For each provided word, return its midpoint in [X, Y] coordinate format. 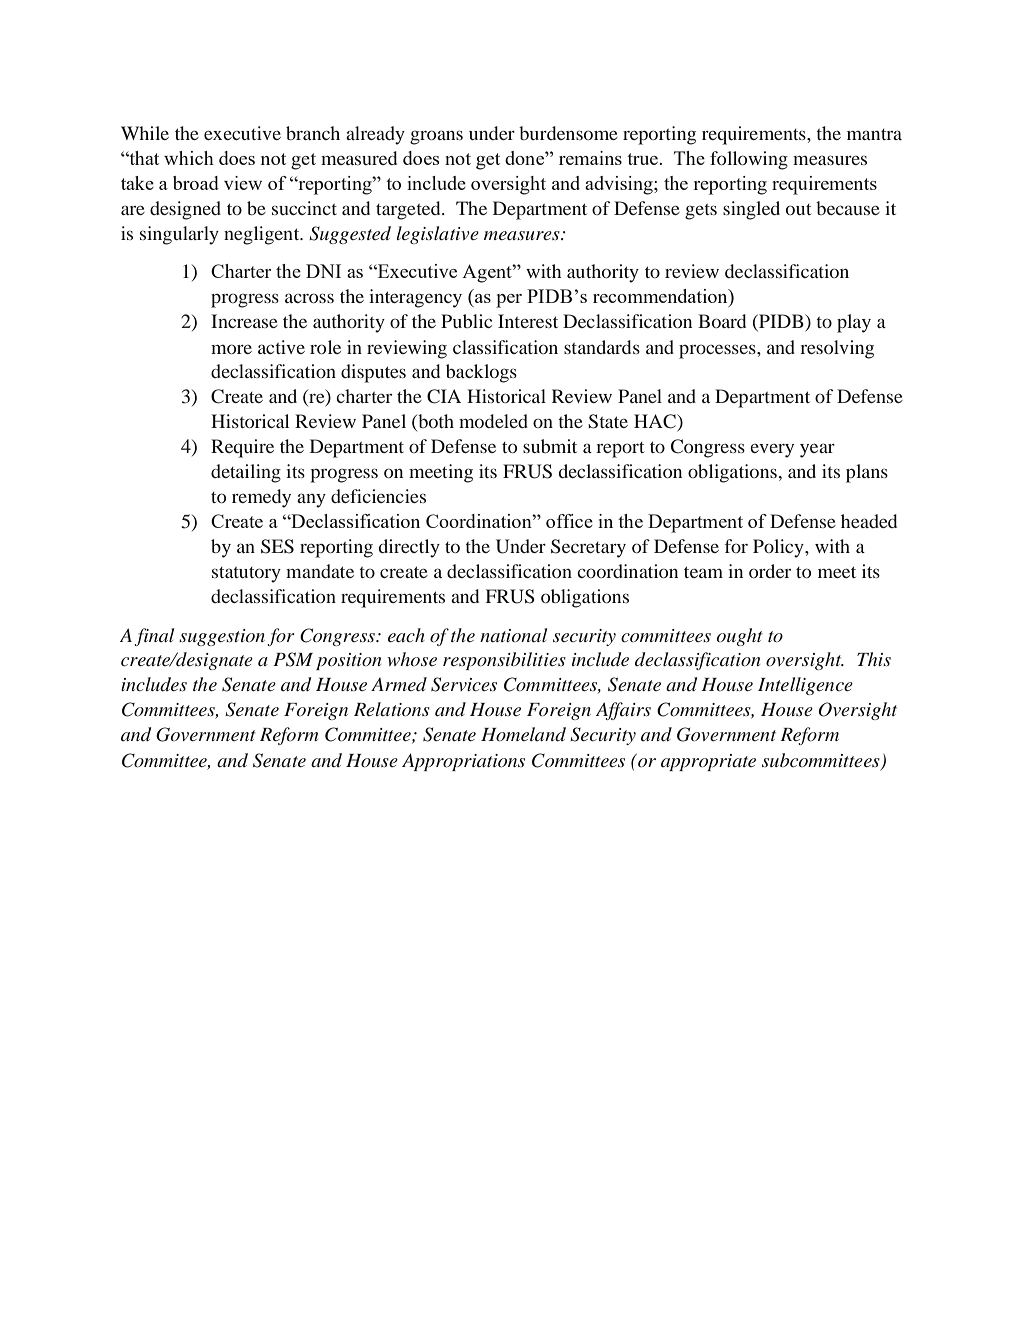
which [189, 158]
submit [550, 446]
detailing [246, 473]
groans [436, 137]
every [772, 451]
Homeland [523, 734]
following [749, 160]
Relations [392, 709]
